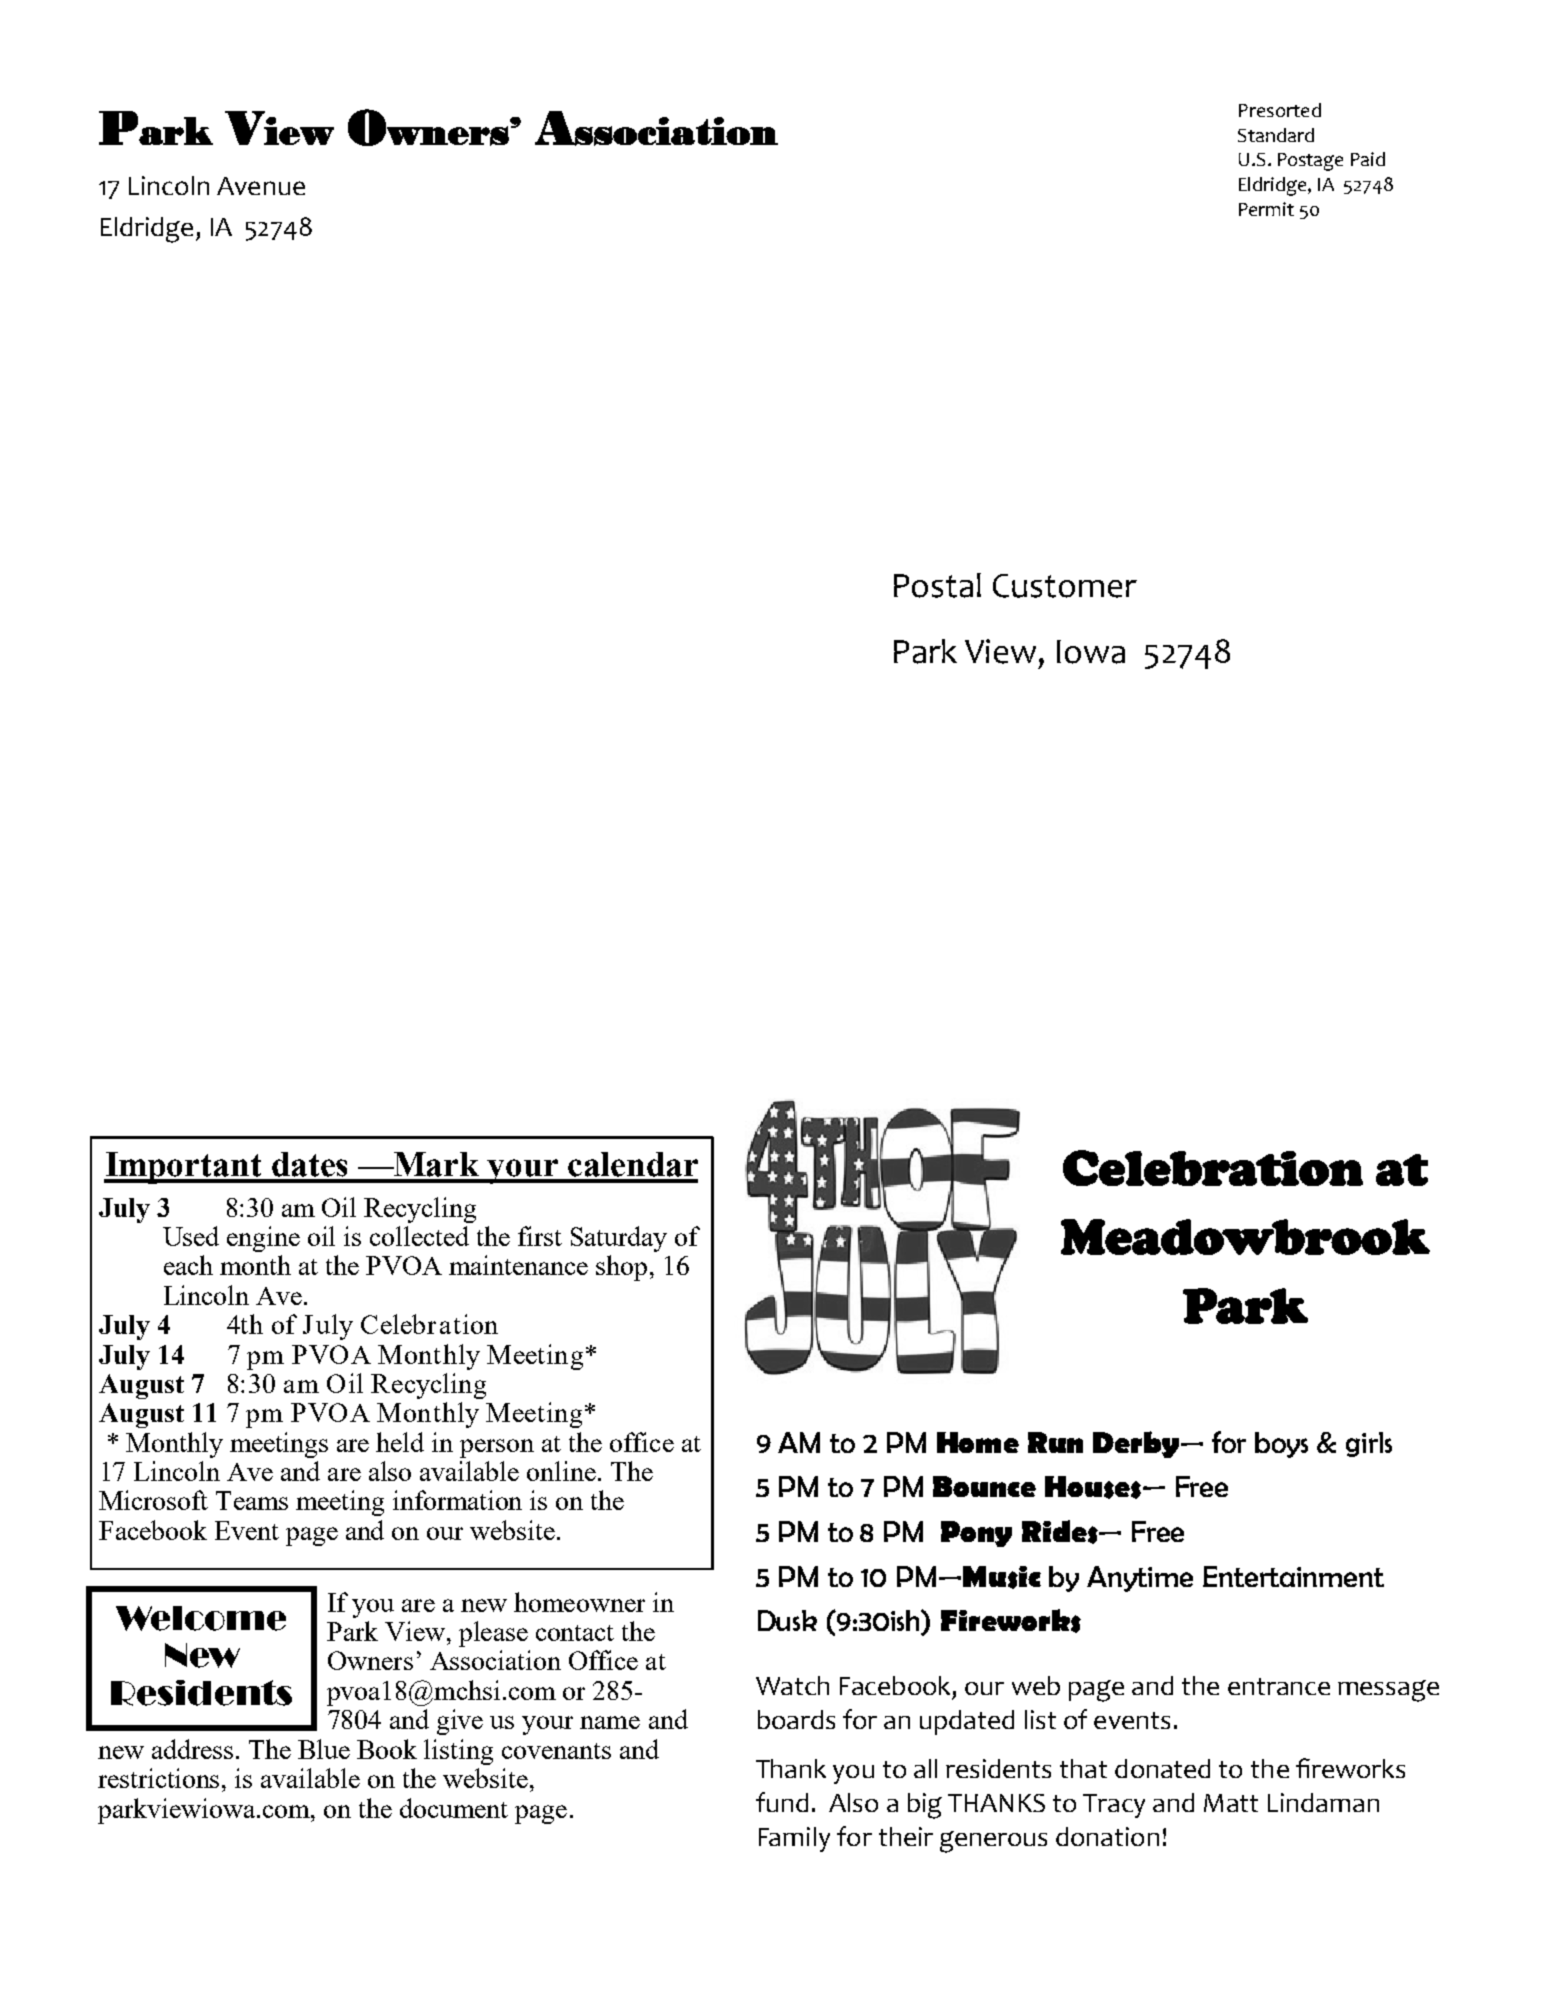  I want to click on boys, so click(1281, 1445).
